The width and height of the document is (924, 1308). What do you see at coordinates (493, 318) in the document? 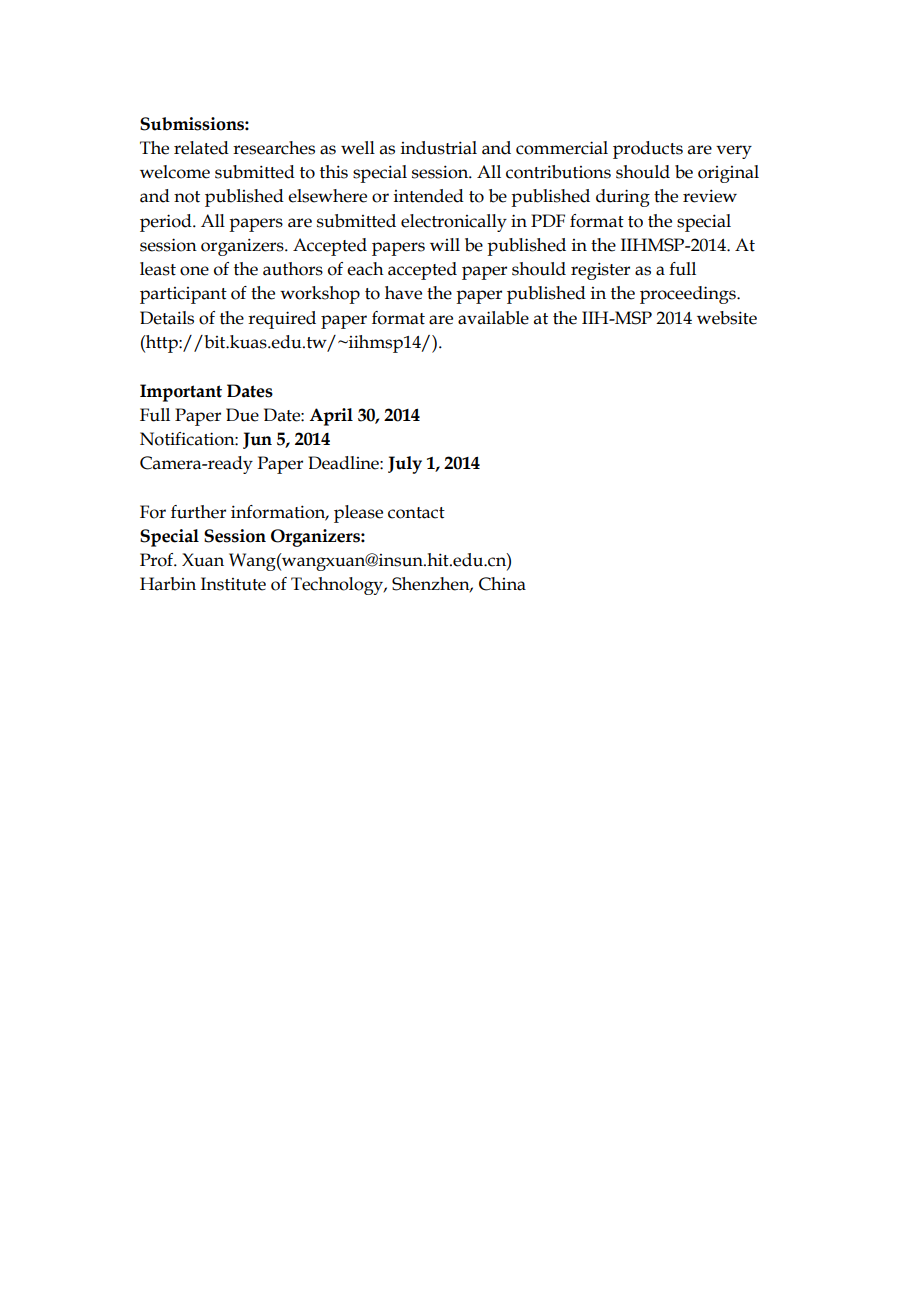
I see `available` at bounding box center [493, 318].
